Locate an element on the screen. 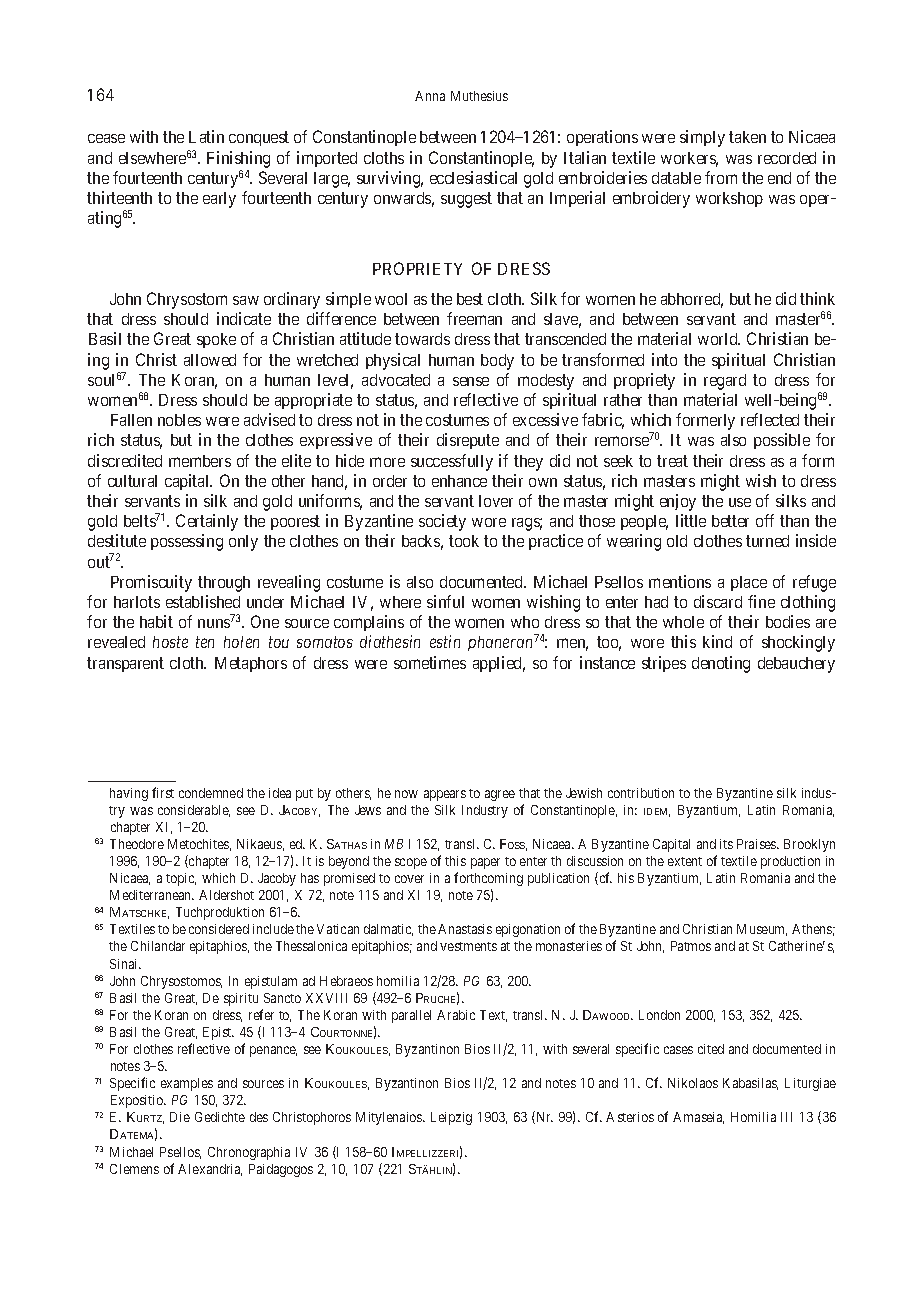 Image resolution: width=924 pixels, height=1308 pixels. Nikolaos is located at coordinates (693, 1083).
